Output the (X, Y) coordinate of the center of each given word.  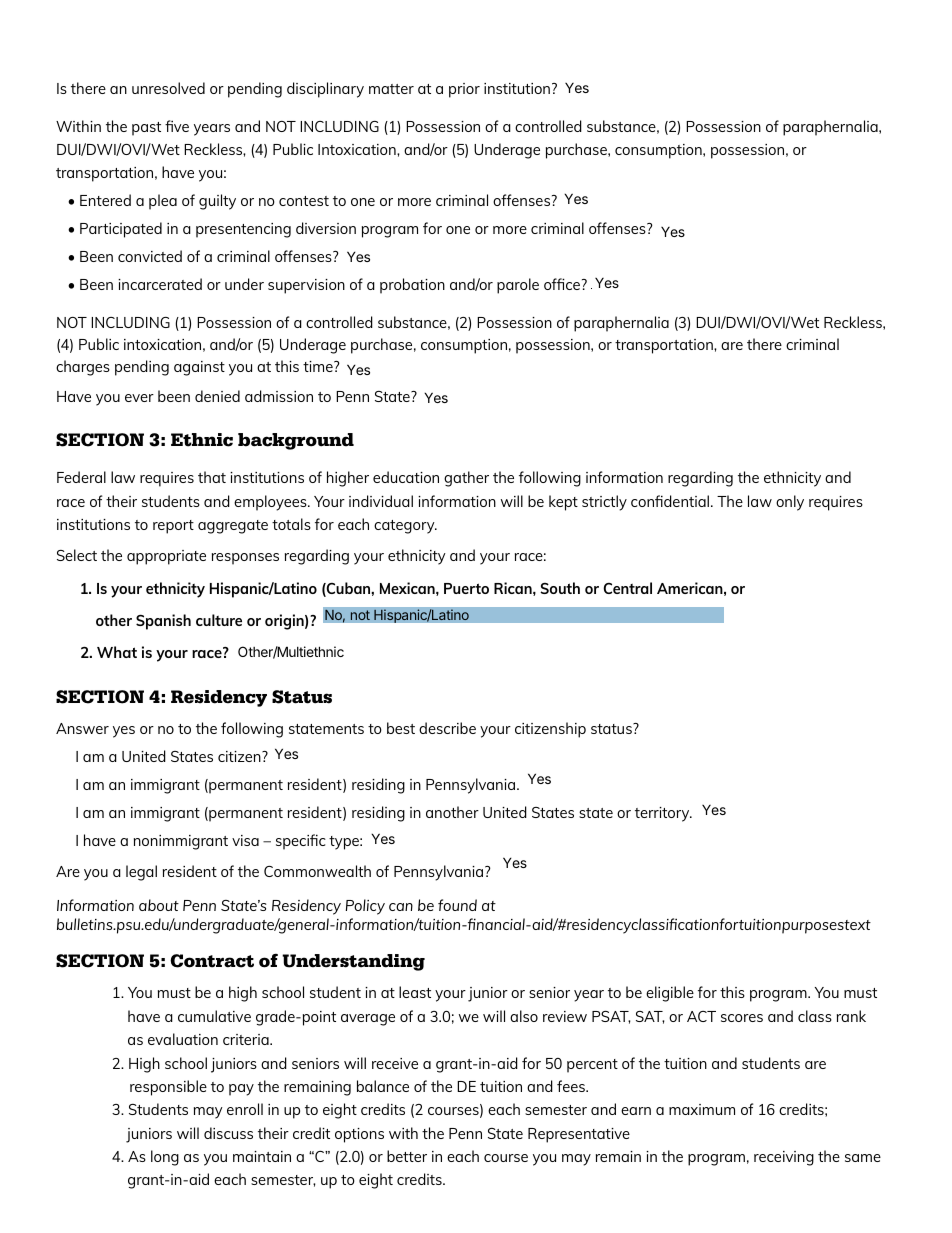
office (563, 284)
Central (627, 588)
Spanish (163, 622)
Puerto (466, 588)
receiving (784, 1158)
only (790, 503)
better (407, 1156)
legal (141, 873)
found (457, 905)
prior (464, 90)
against (199, 368)
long (165, 1158)
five (177, 126)
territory (663, 814)
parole (518, 286)
